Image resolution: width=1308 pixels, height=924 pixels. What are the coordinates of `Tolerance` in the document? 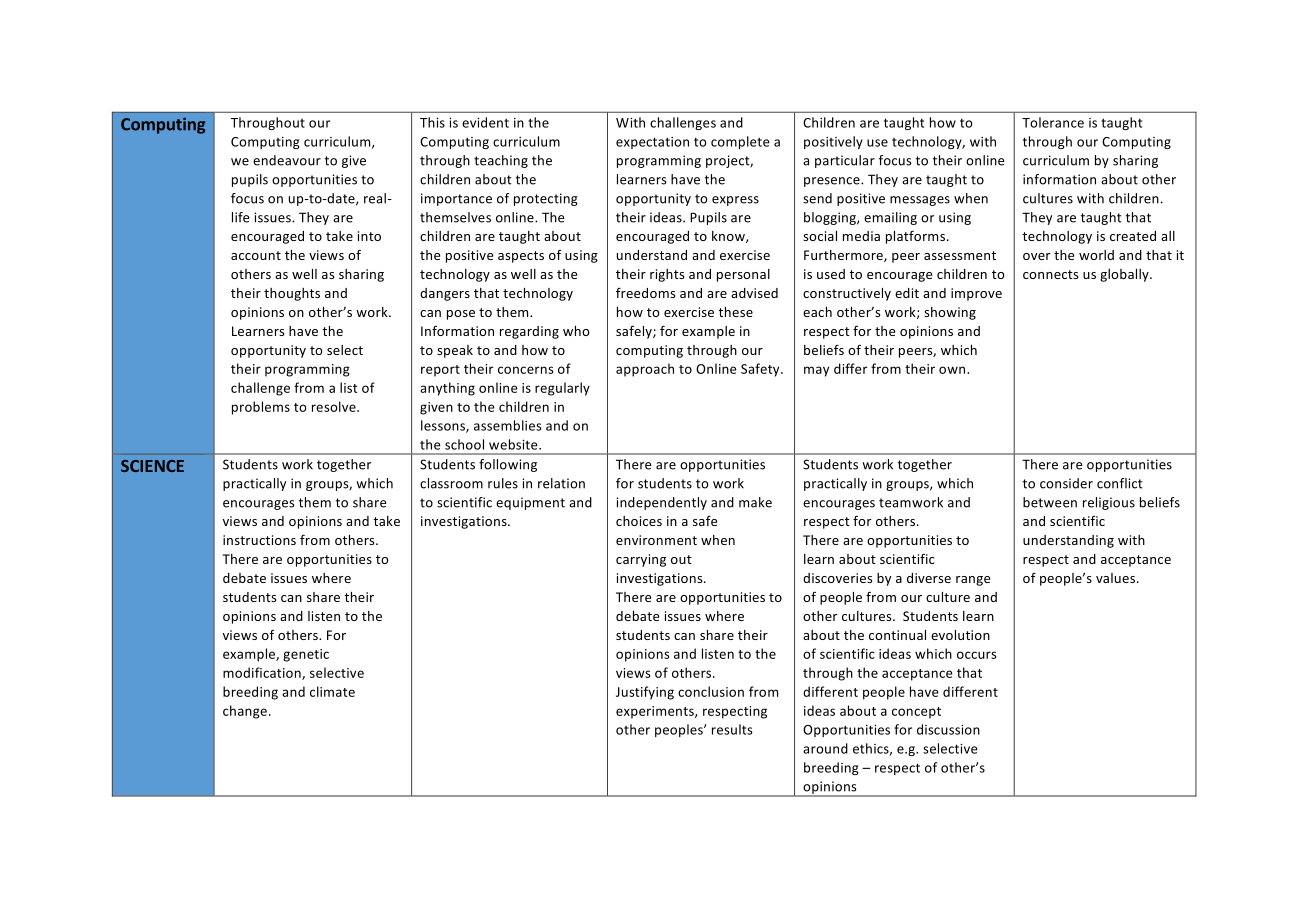 It's located at (1053, 122).
